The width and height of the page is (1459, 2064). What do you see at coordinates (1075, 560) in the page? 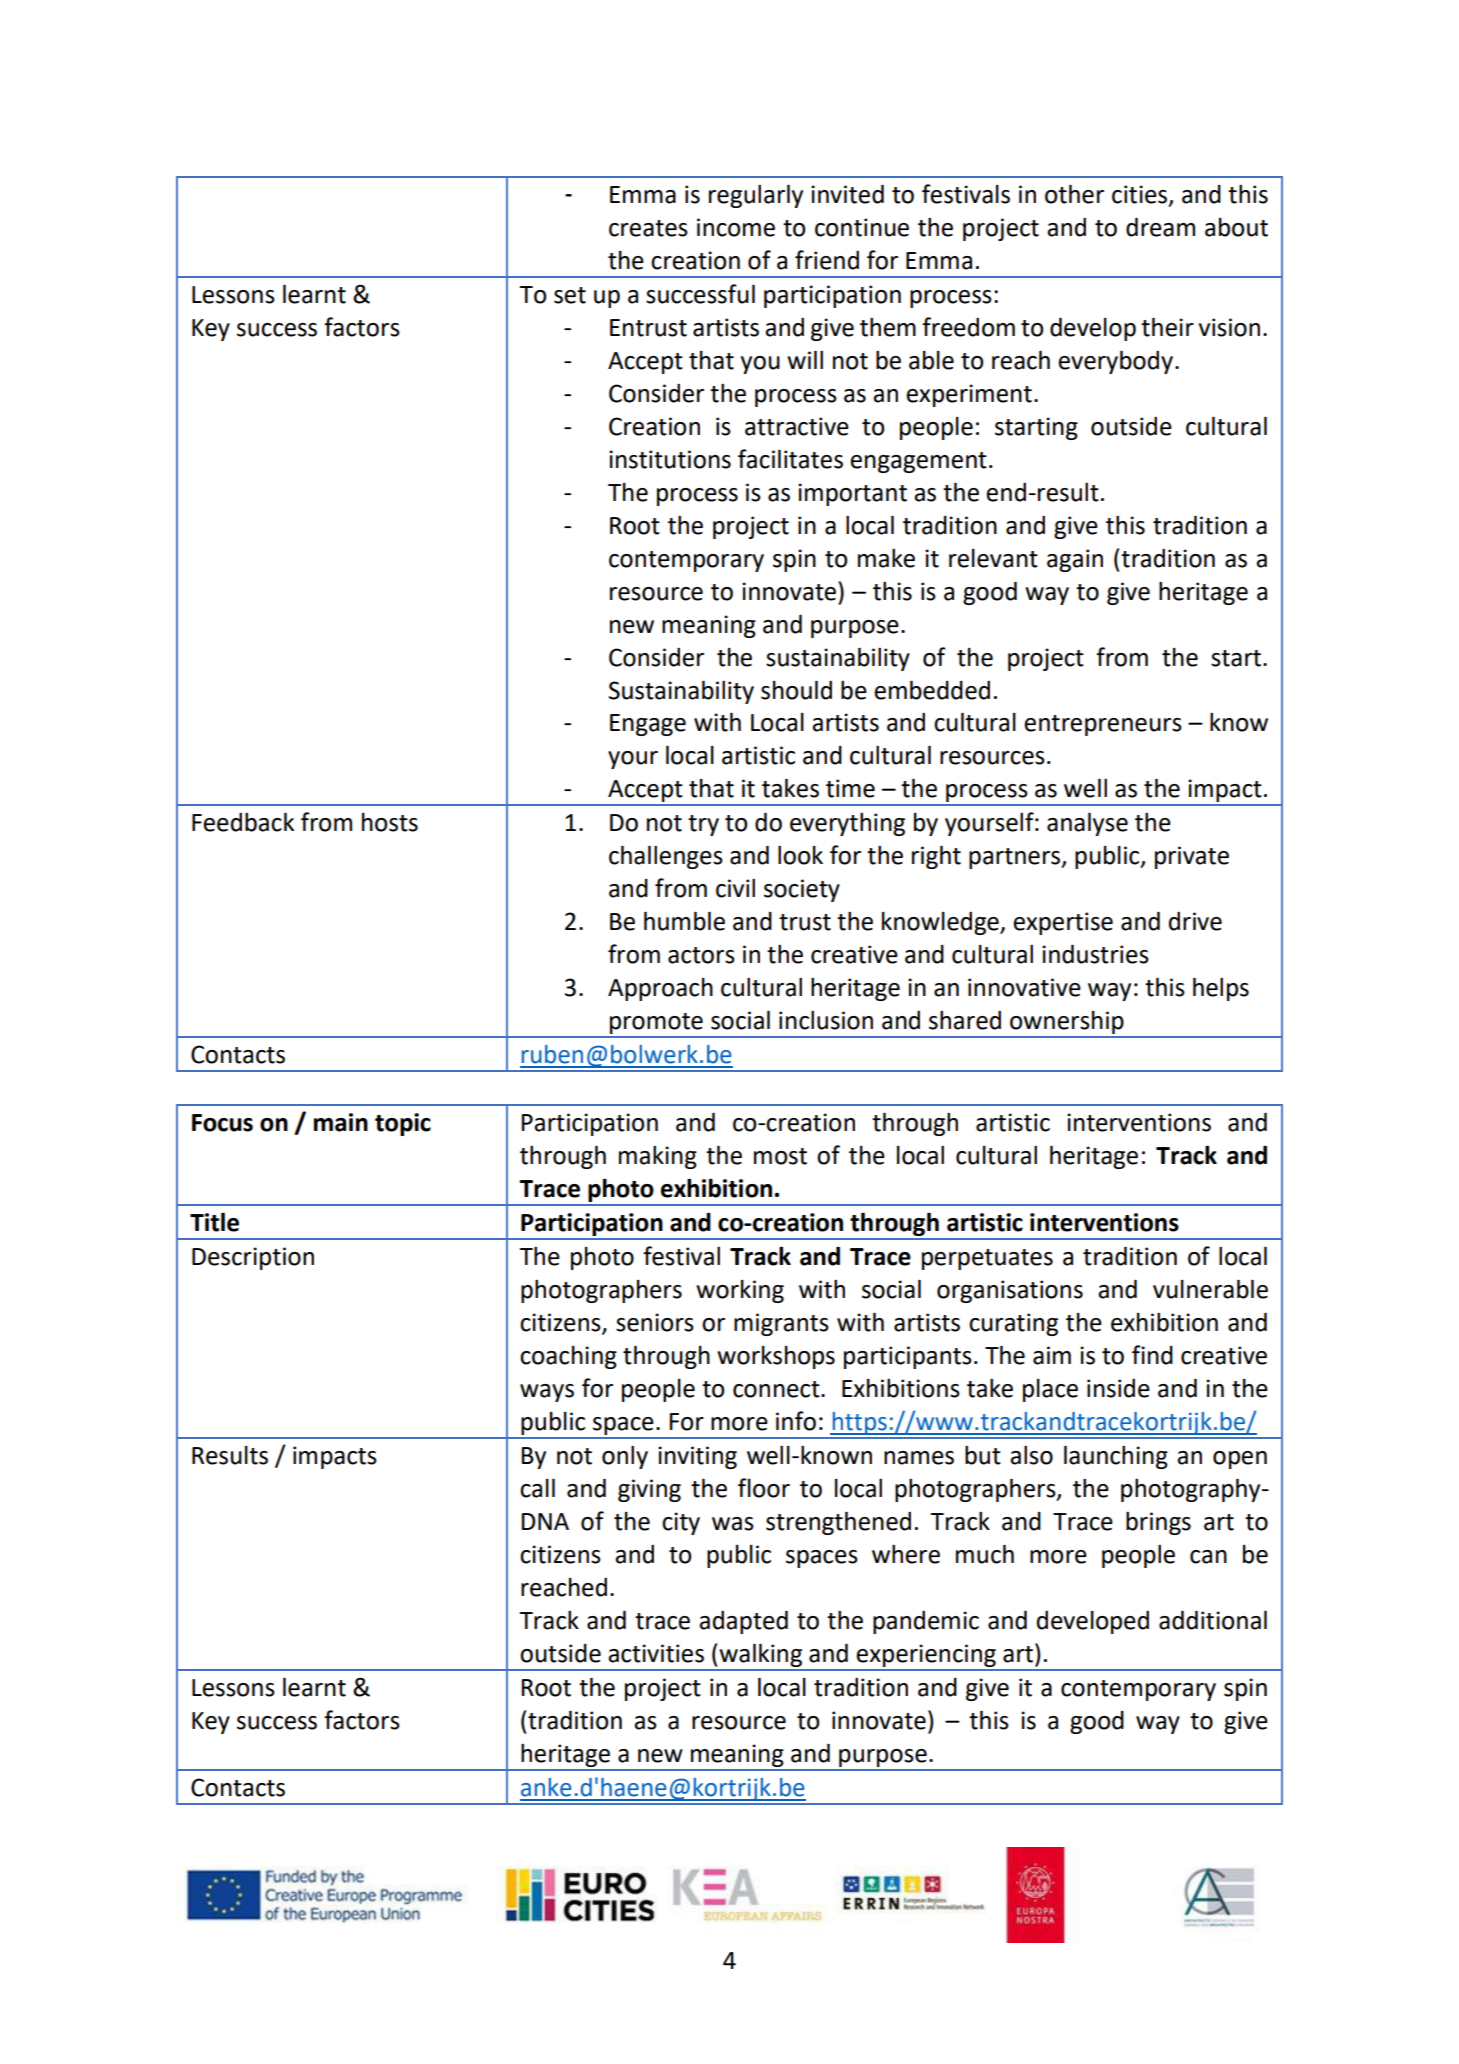
I see `again` at bounding box center [1075, 560].
